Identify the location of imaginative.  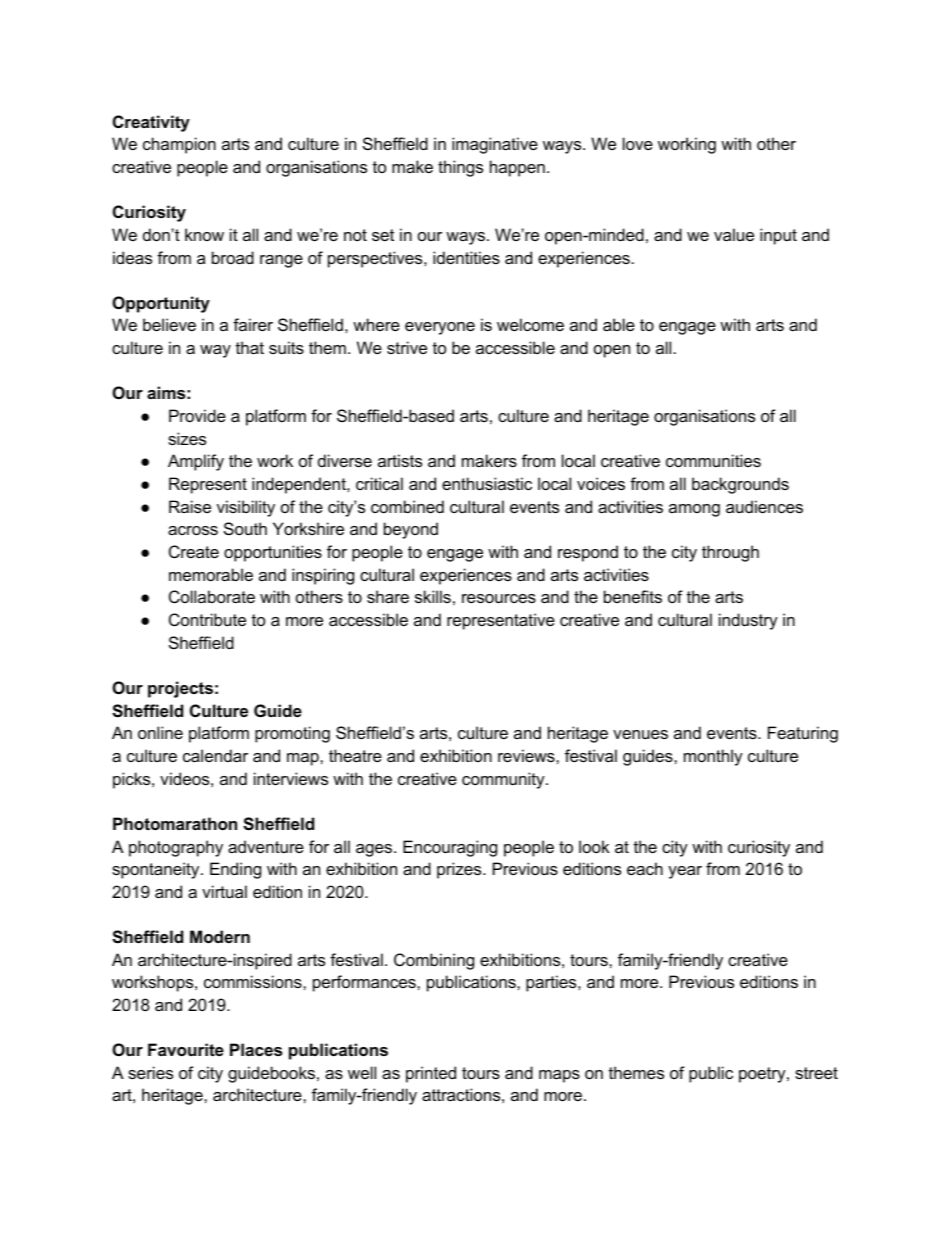
(495, 145).
